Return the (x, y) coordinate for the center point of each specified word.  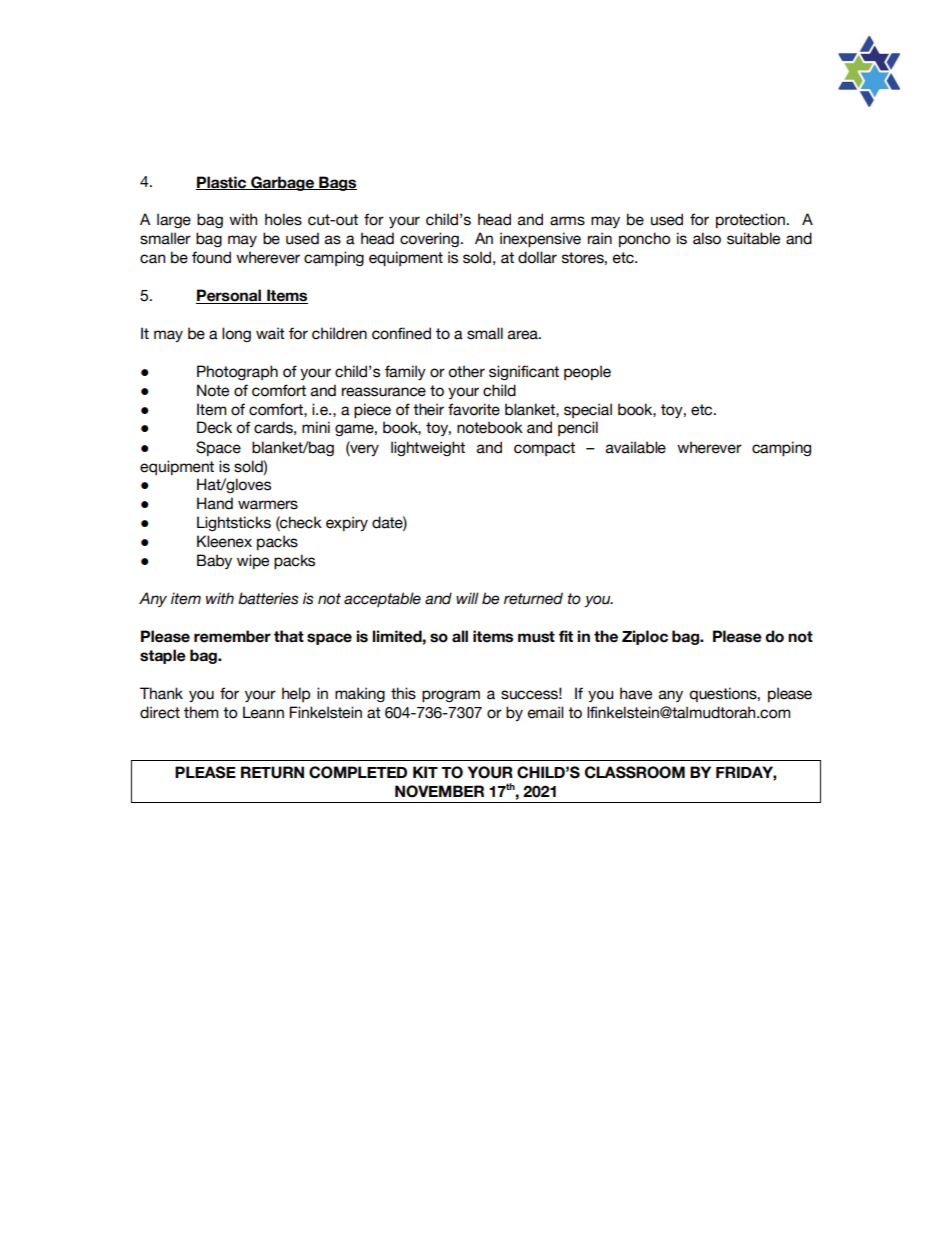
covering (429, 239)
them (201, 712)
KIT (425, 772)
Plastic (222, 183)
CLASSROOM (635, 772)
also (707, 238)
